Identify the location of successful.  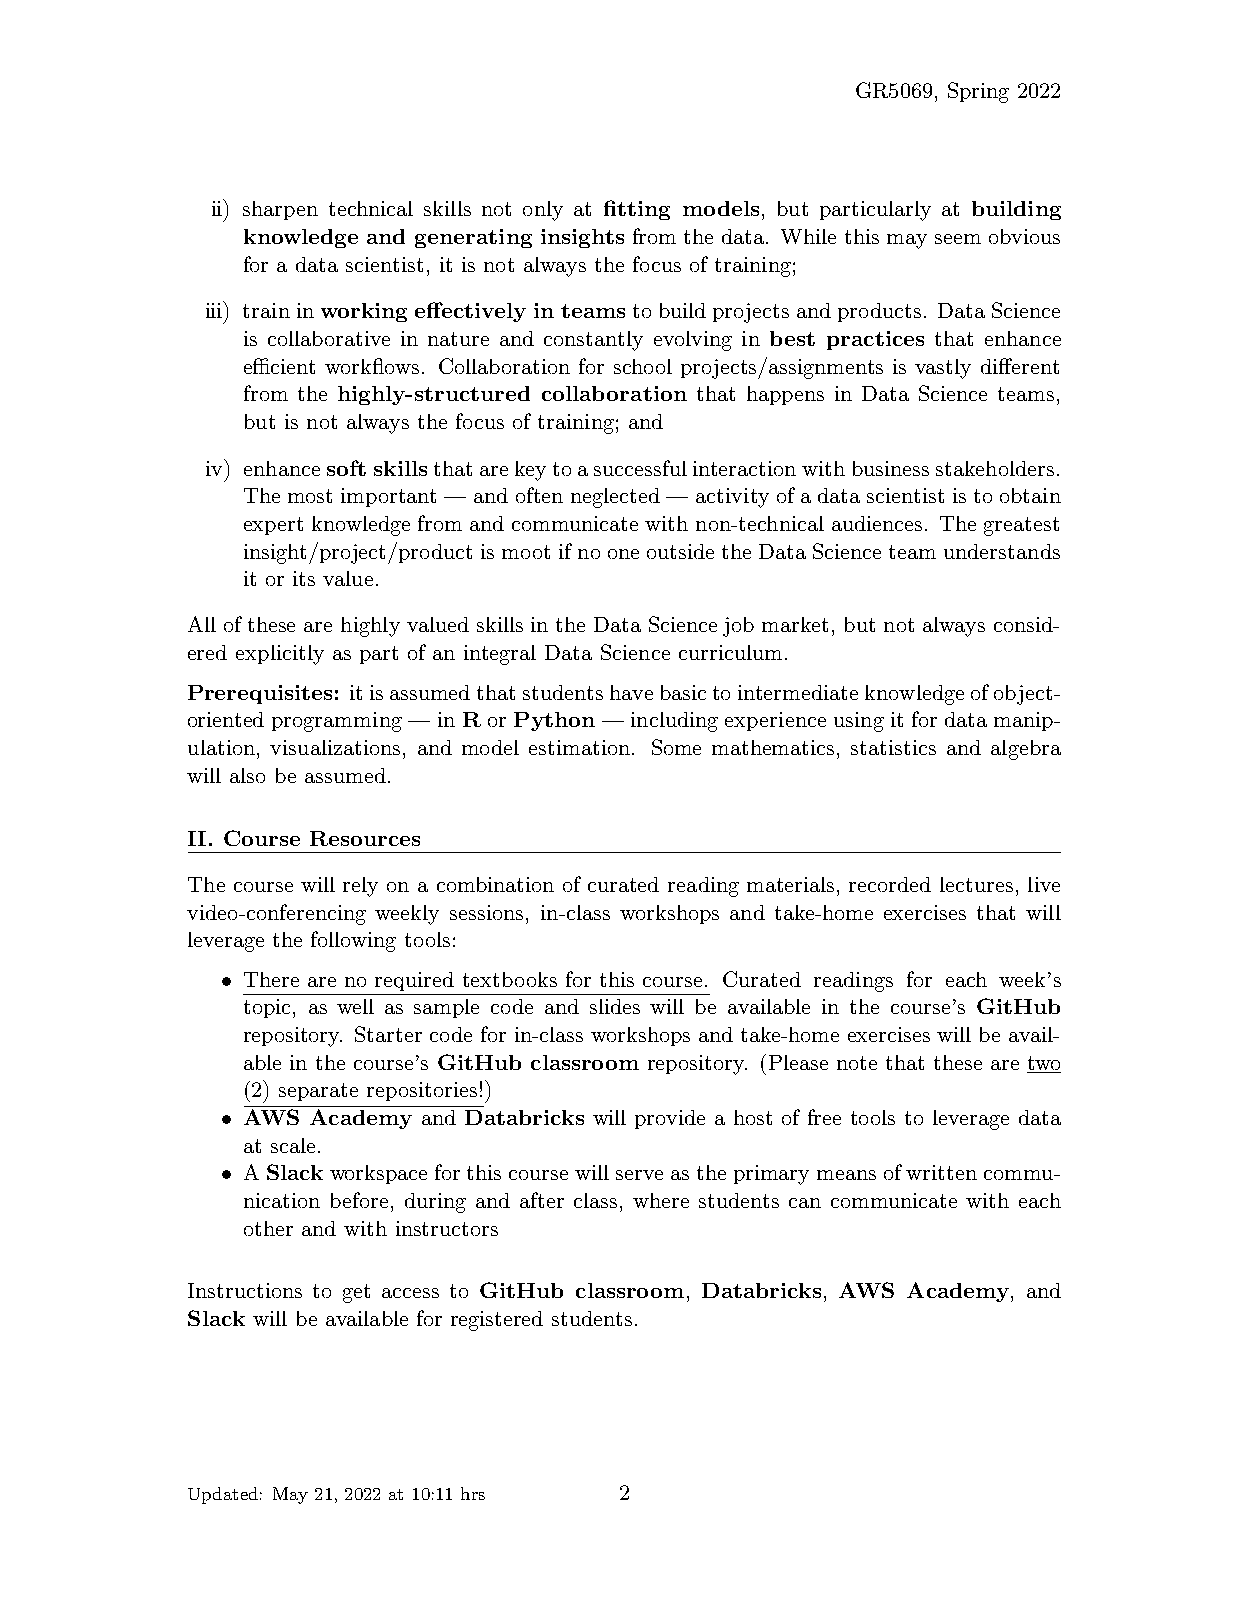
(640, 468).
